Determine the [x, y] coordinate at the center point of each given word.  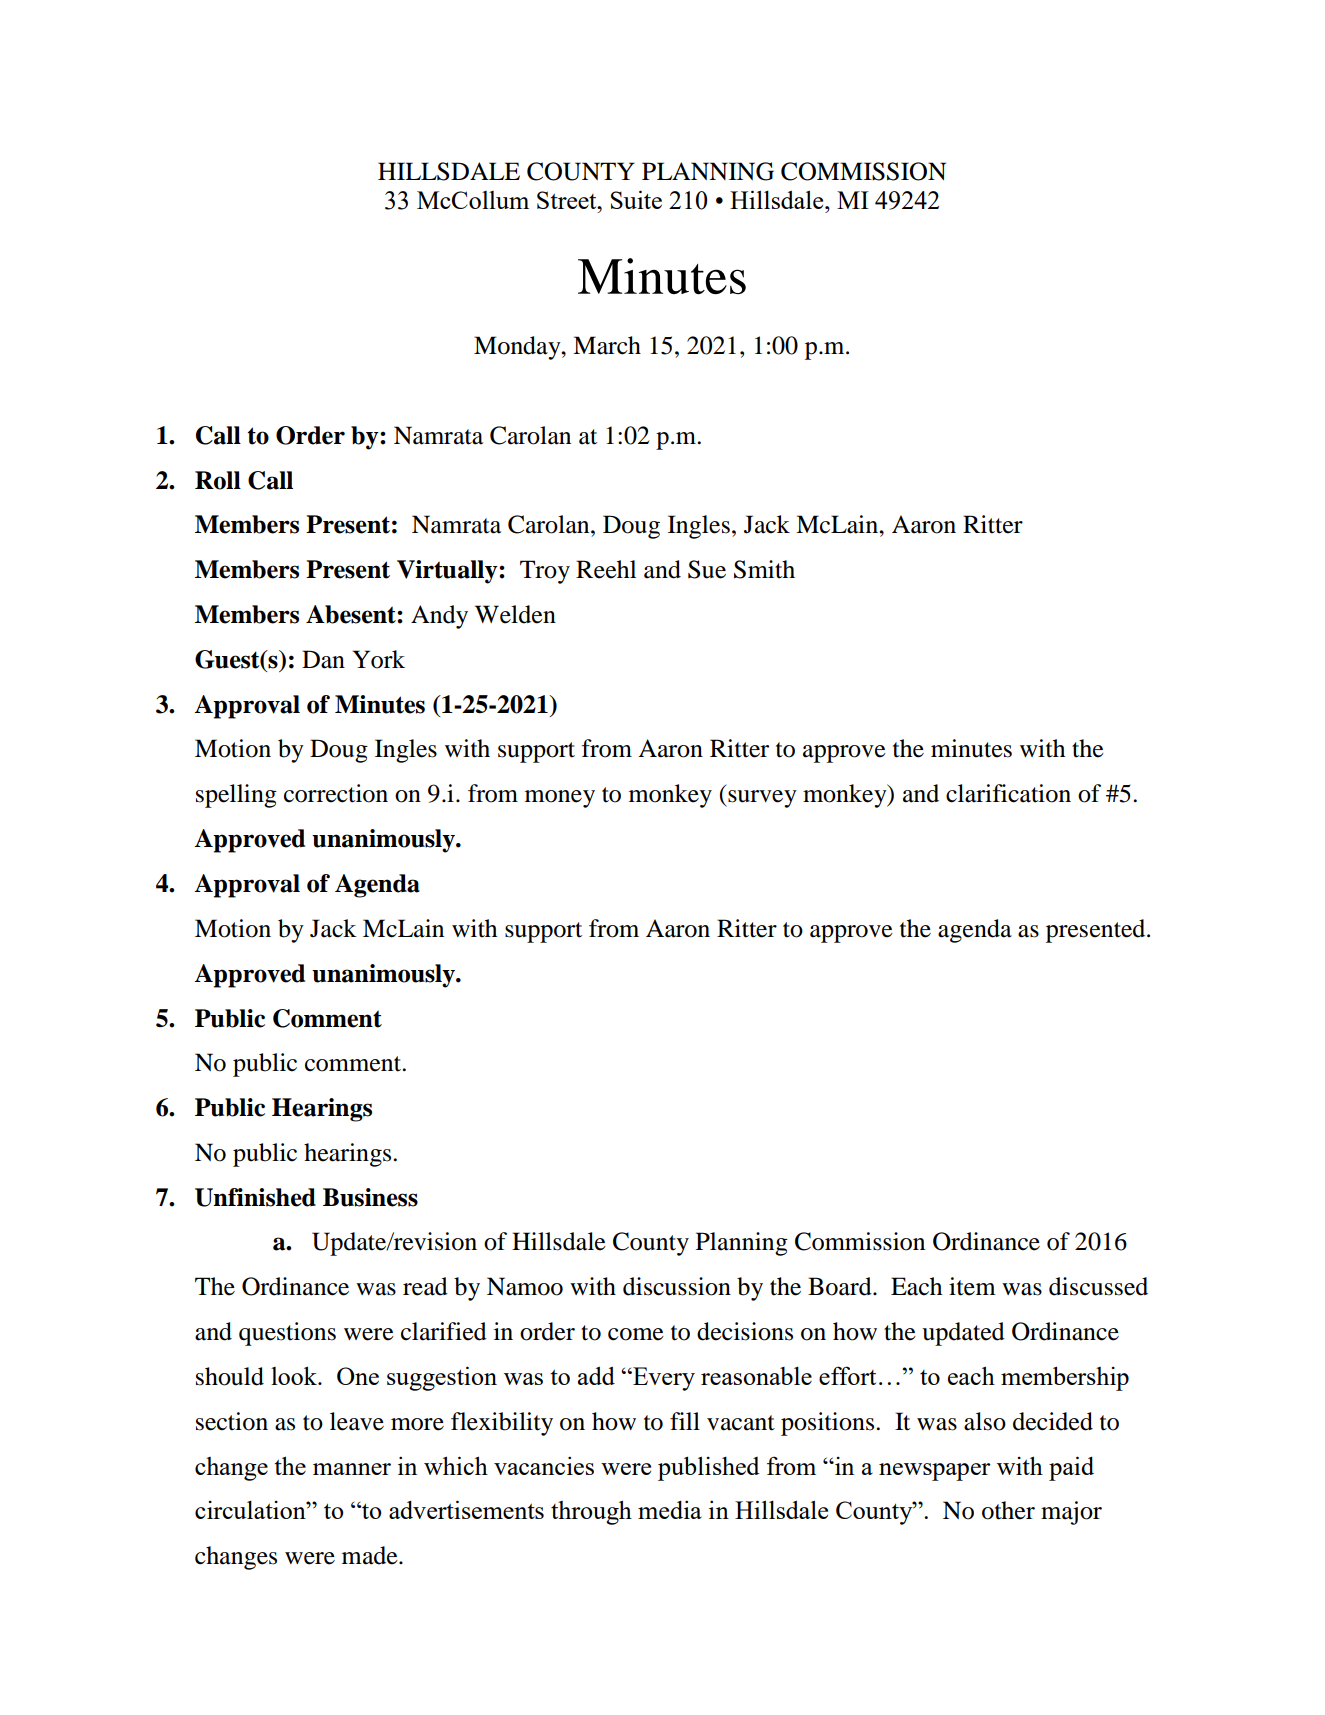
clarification [1008, 793]
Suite [636, 199]
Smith [764, 569]
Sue [707, 569]
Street [568, 200]
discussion [677, 1286]
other [1008, 1510]
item [972, 1286]
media [670, 1509]
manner [352, 1469]
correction [336, 793]
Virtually [448, 572]
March [607, 345]
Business [370, 1197]
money [560, 799]
